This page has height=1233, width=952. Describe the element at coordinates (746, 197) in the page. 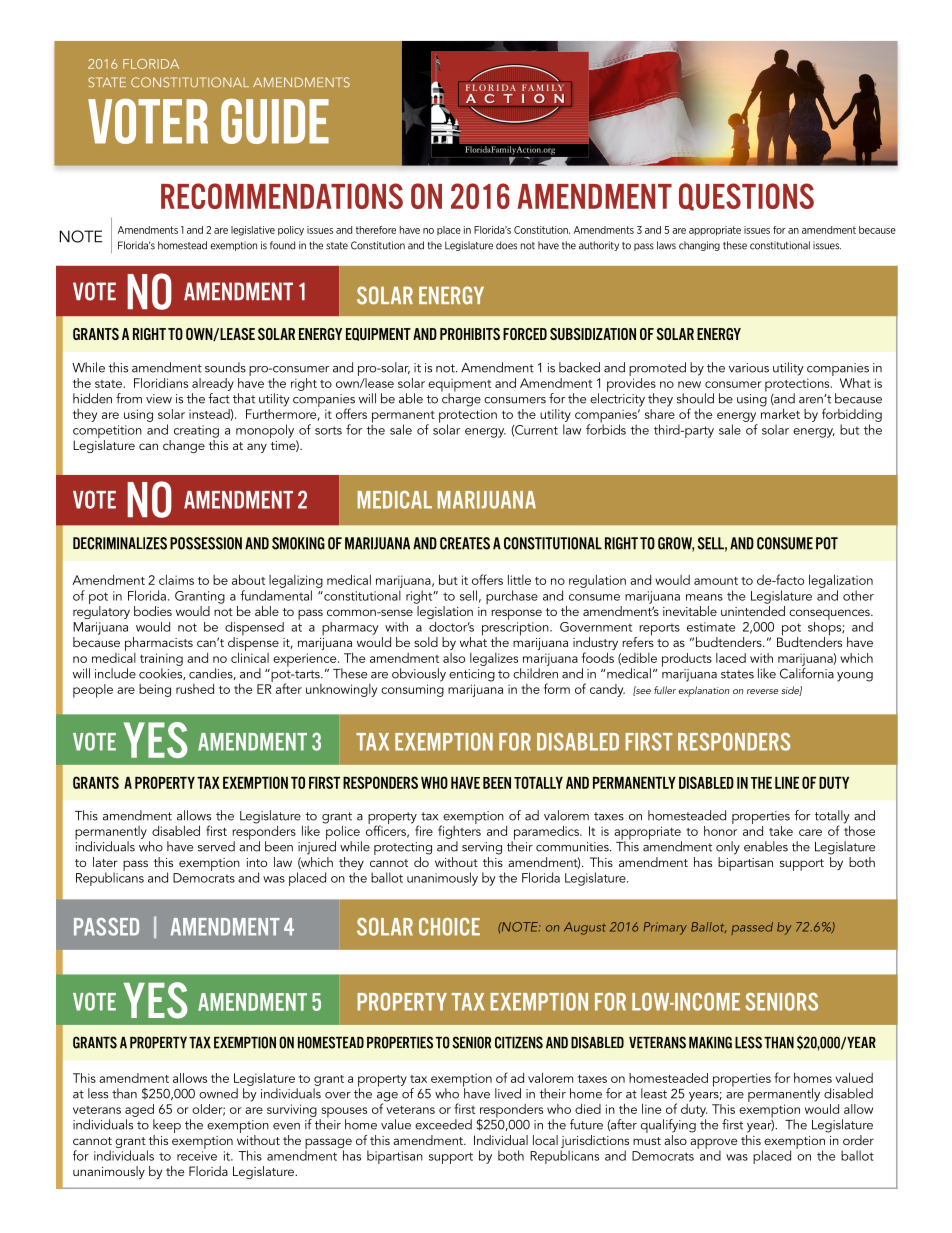

I see `QUESTIONS` at that location.
